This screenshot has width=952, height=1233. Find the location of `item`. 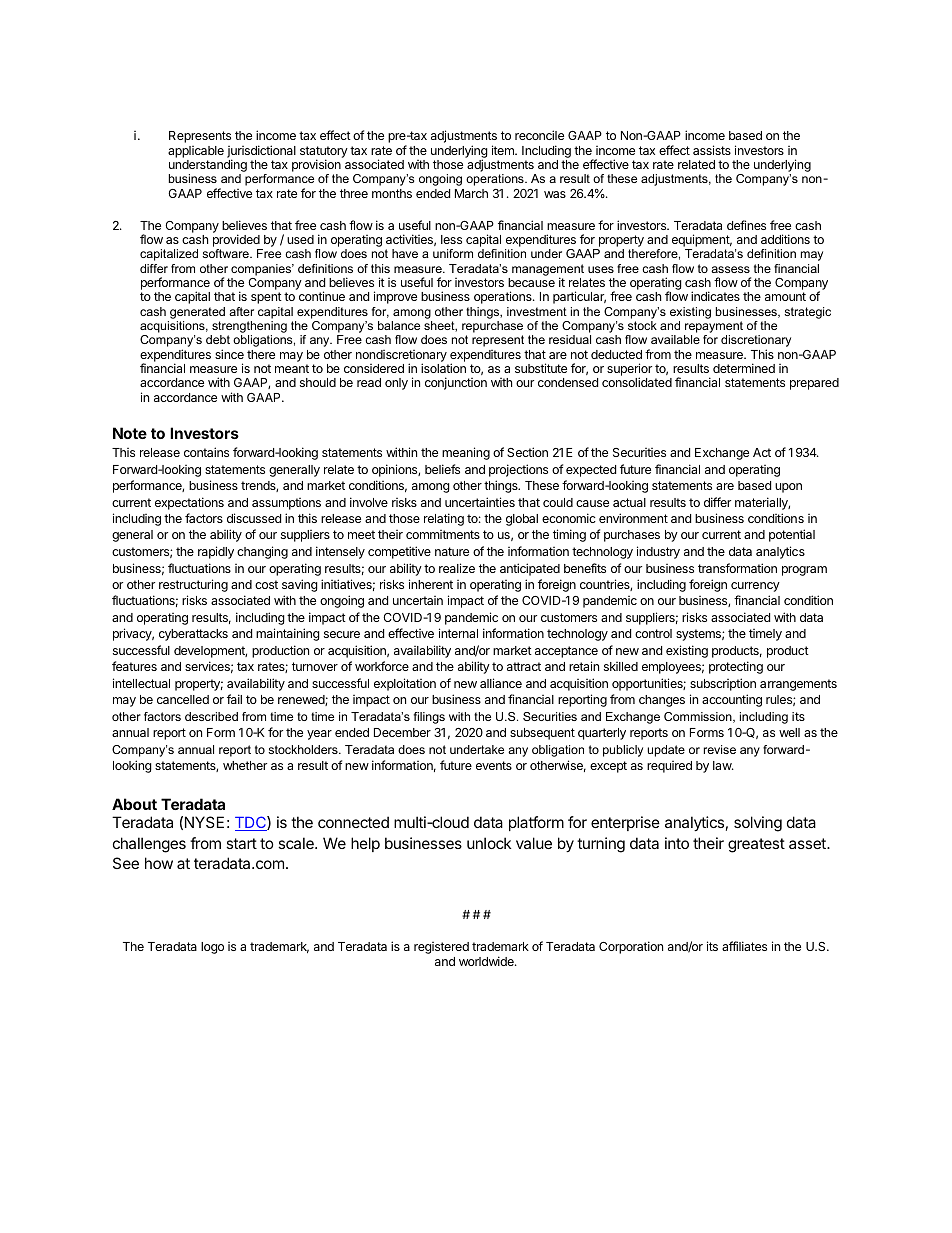

item is located at coordinates (504, 150).
